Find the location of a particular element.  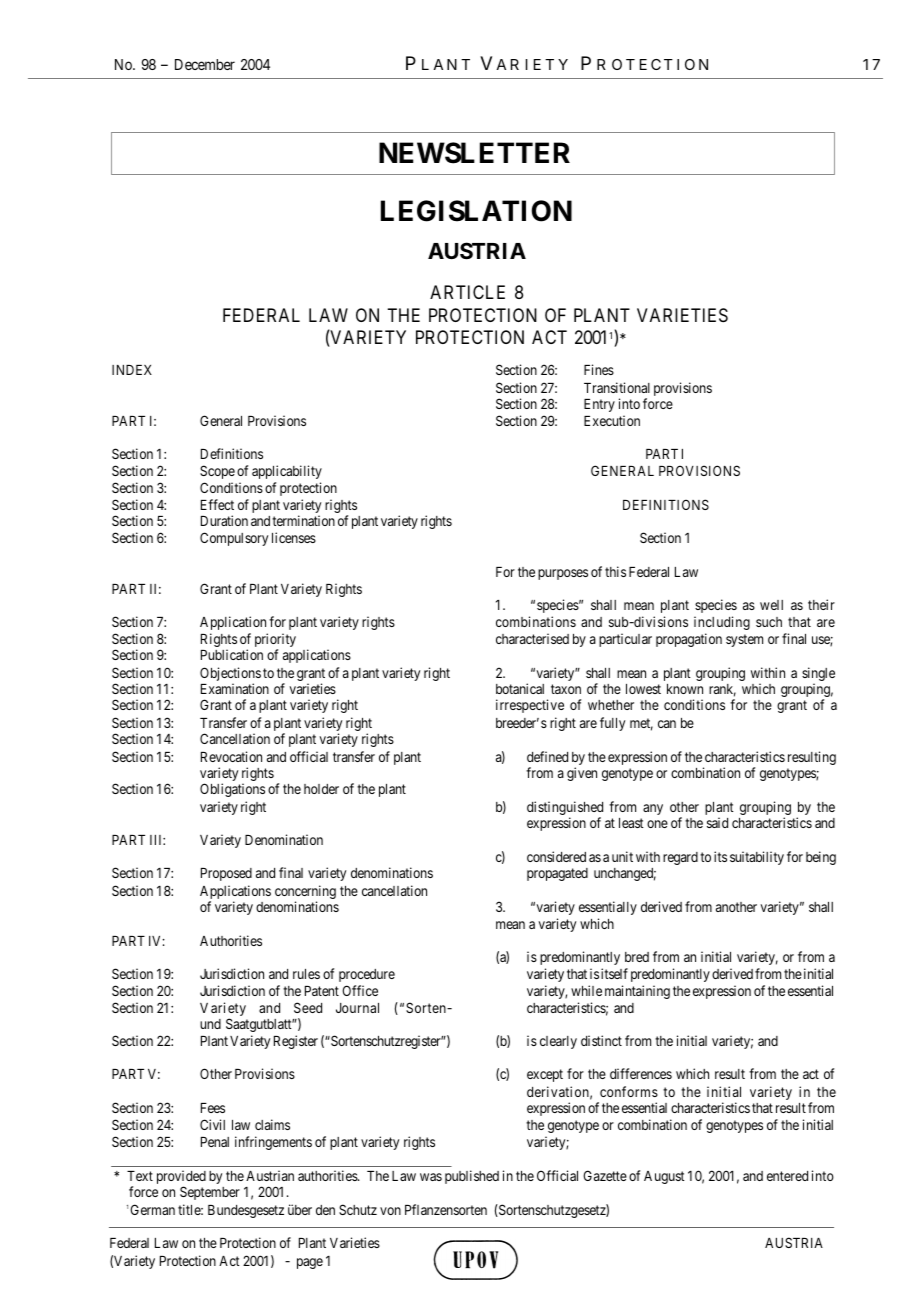

botanical is located at coordinates (520, 688).
